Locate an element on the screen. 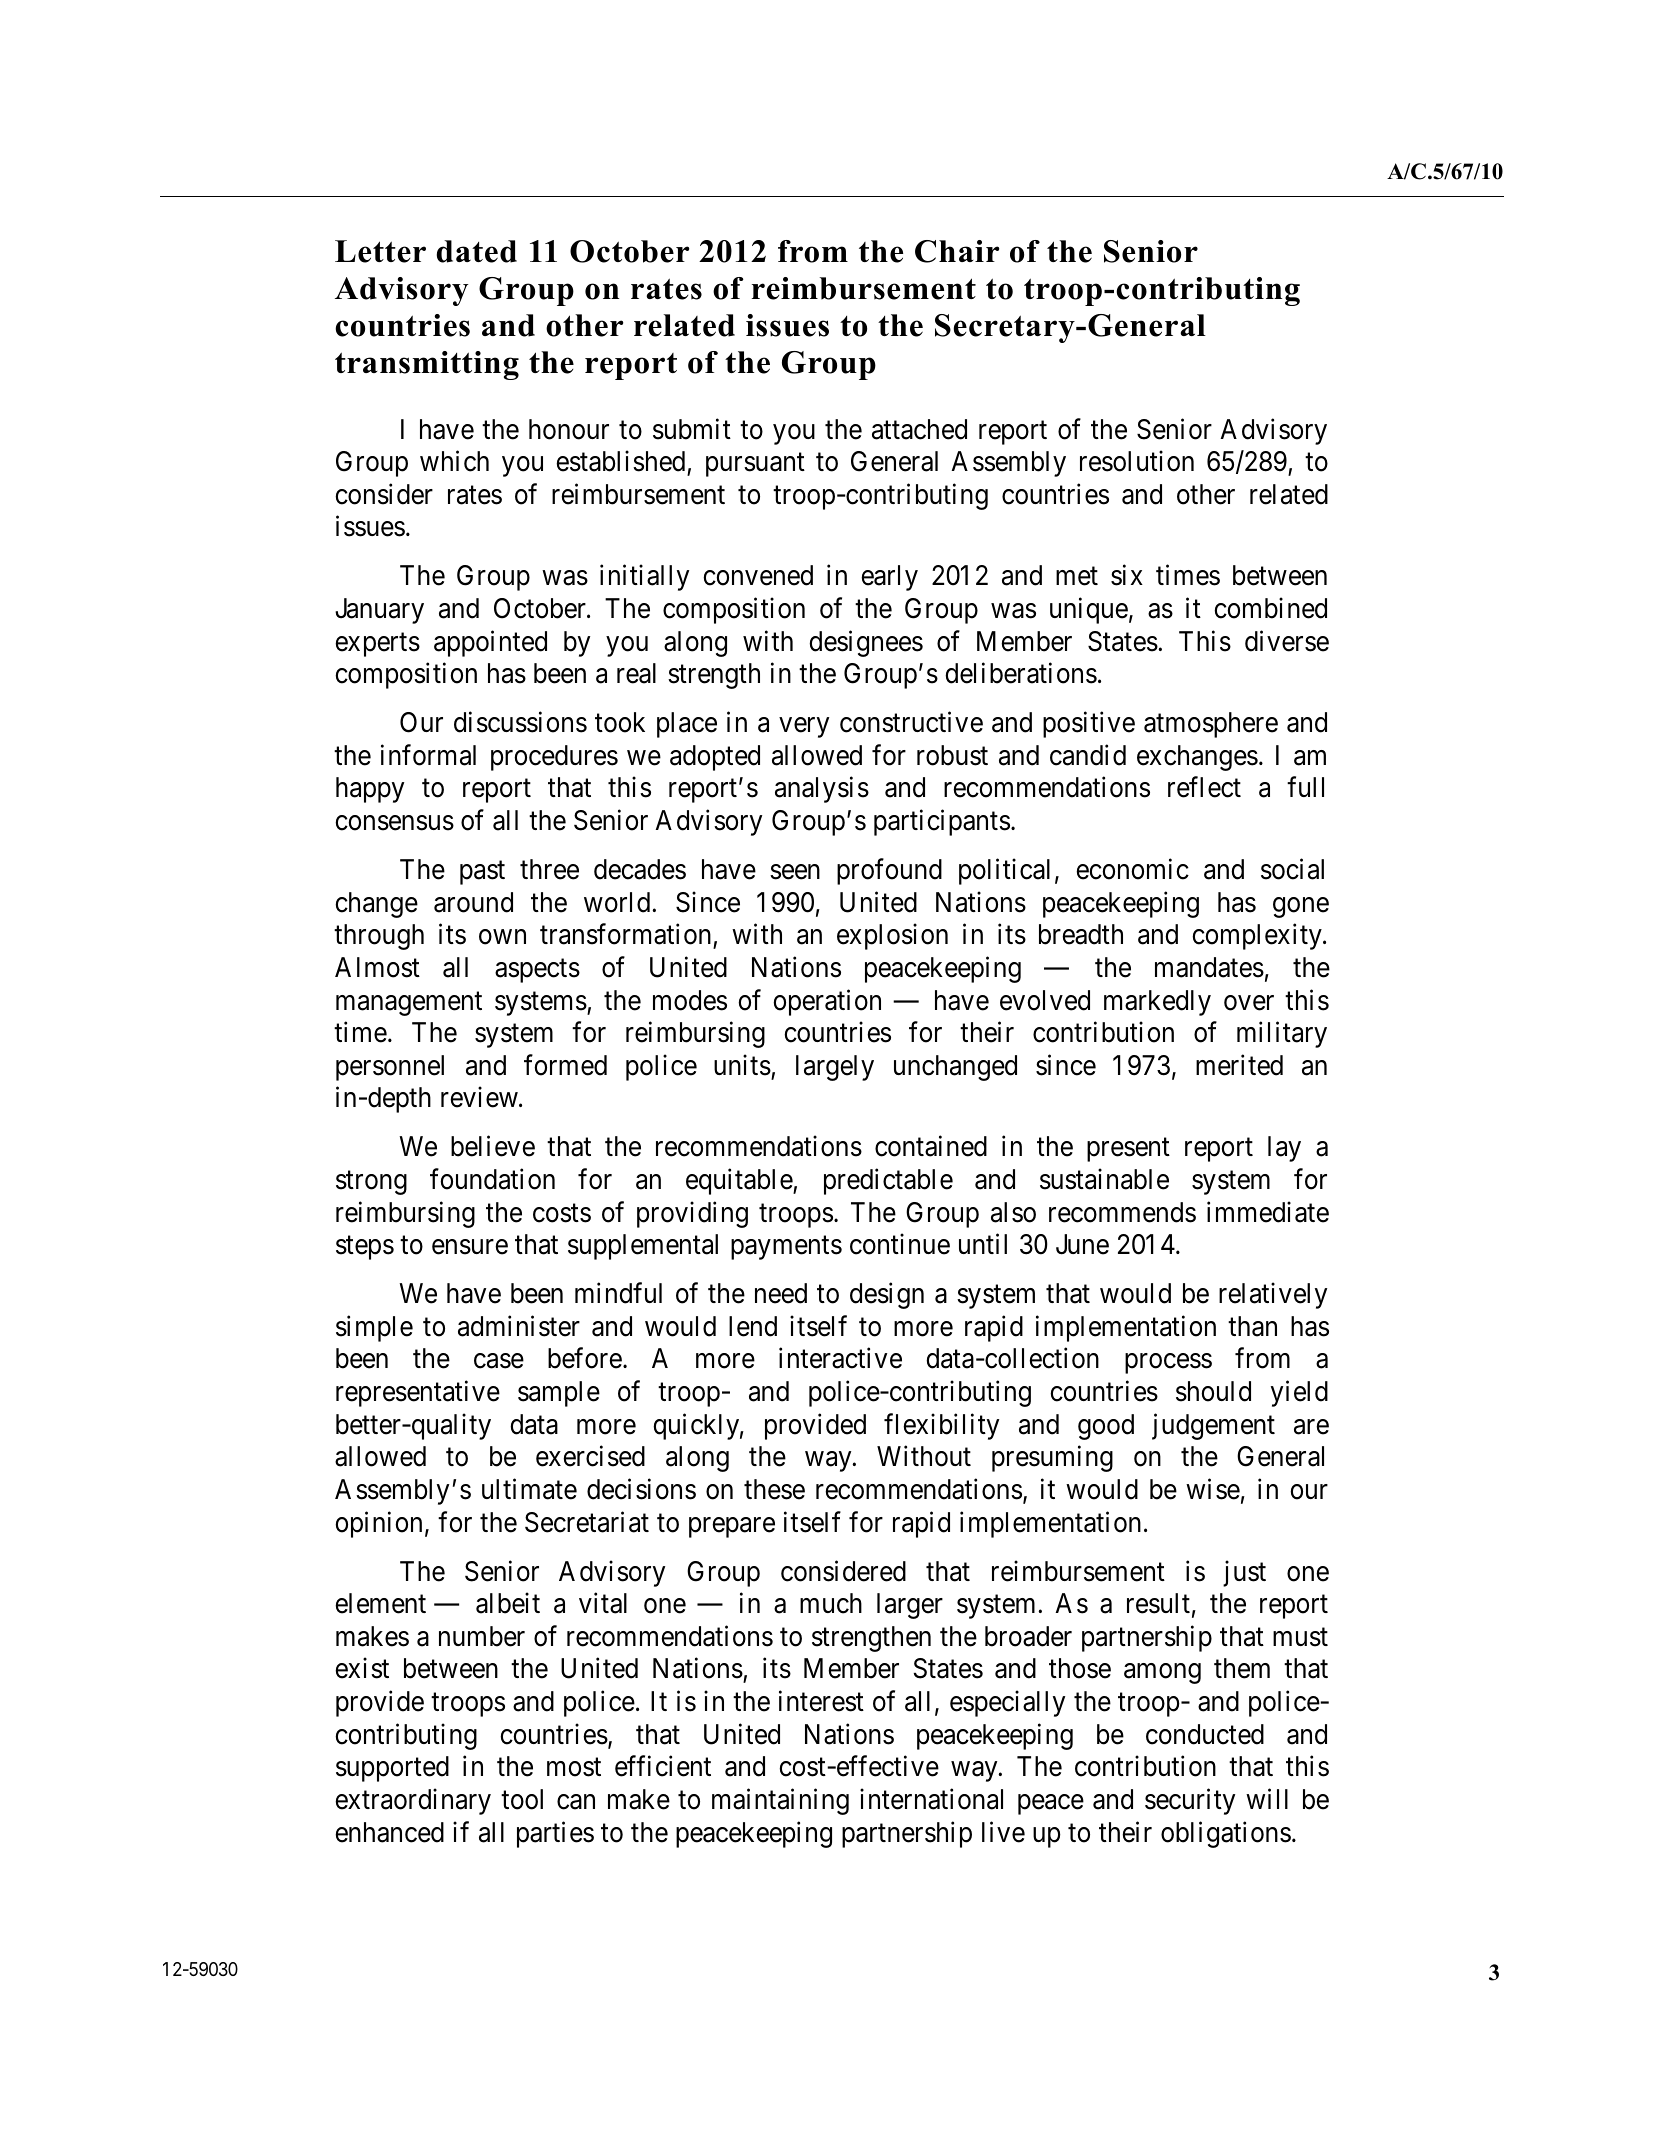 The image size is (1663, 2153). resolution is located at coordinates (1137, 461).
